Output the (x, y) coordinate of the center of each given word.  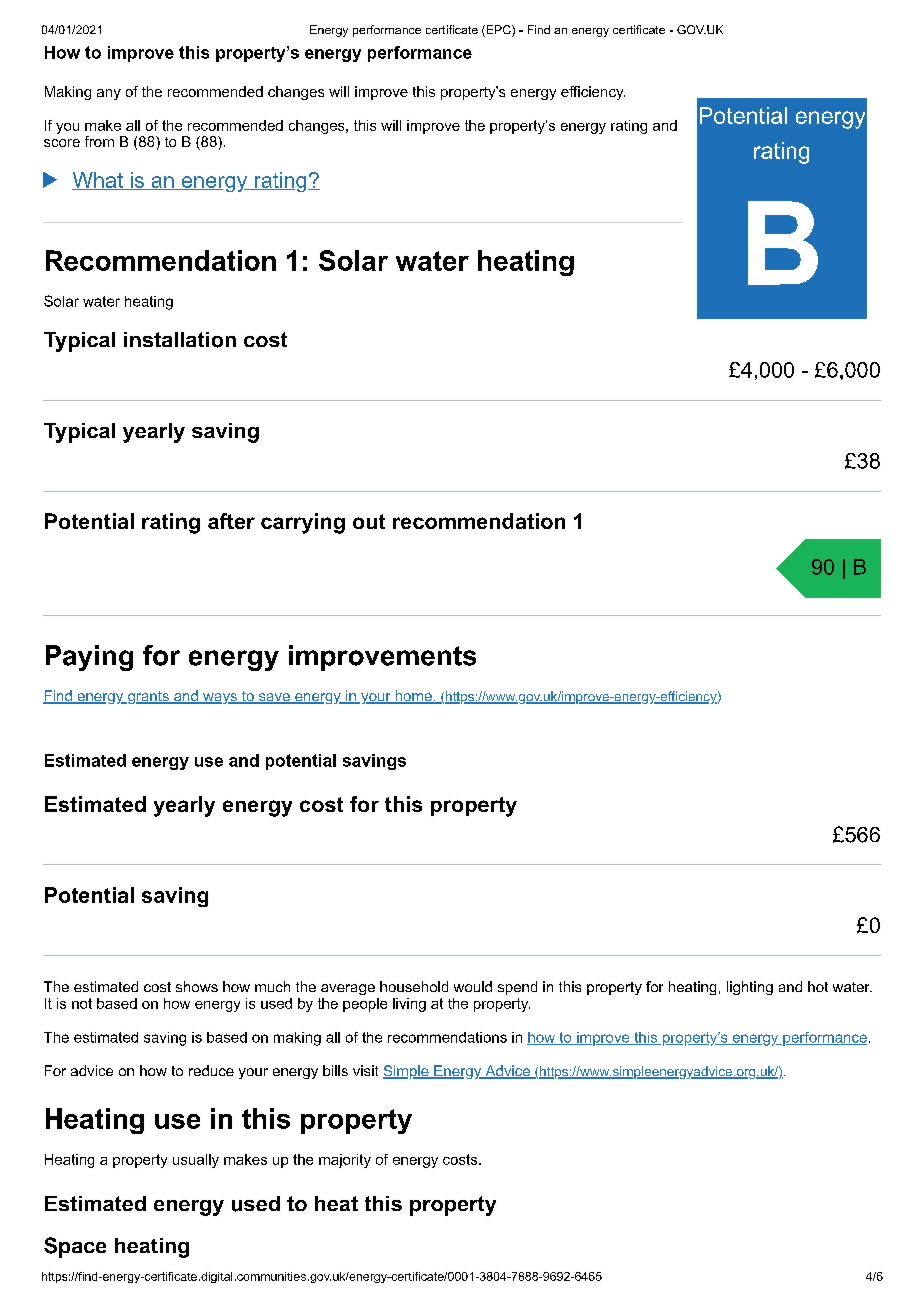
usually (196, 1161)
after (231, 521)
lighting (750, 988)
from (99, 141)
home (413, 697)
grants (148, 697)
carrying (303, 523)
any (109, 94)
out (369, 521)
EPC (498, 31)
